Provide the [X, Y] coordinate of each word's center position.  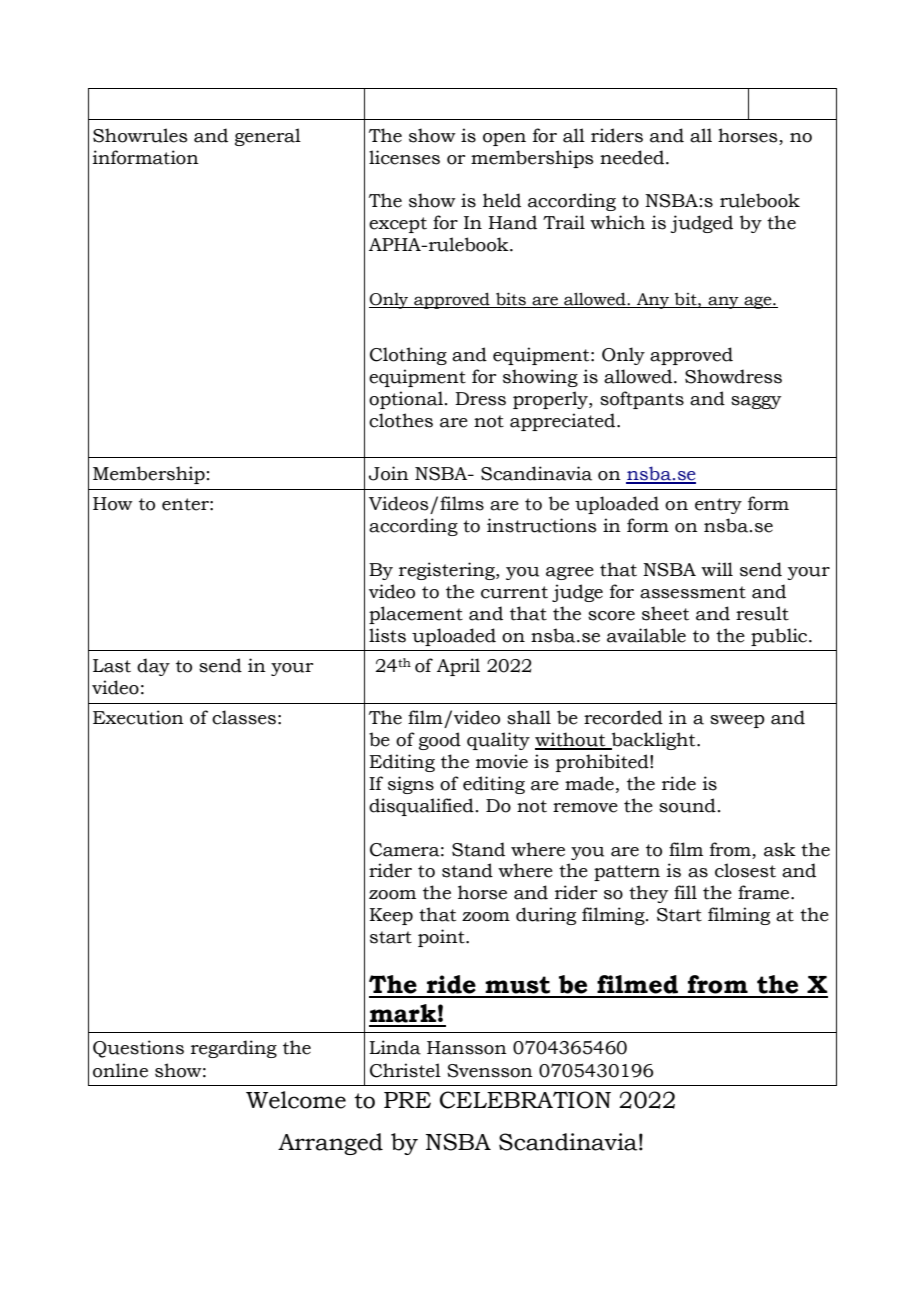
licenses [404, 157]
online [120, 1070]
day [153, 667]
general [268, 137]
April [458, 667]
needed [633, 157]
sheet [665, 613]
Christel [405, 1070]
